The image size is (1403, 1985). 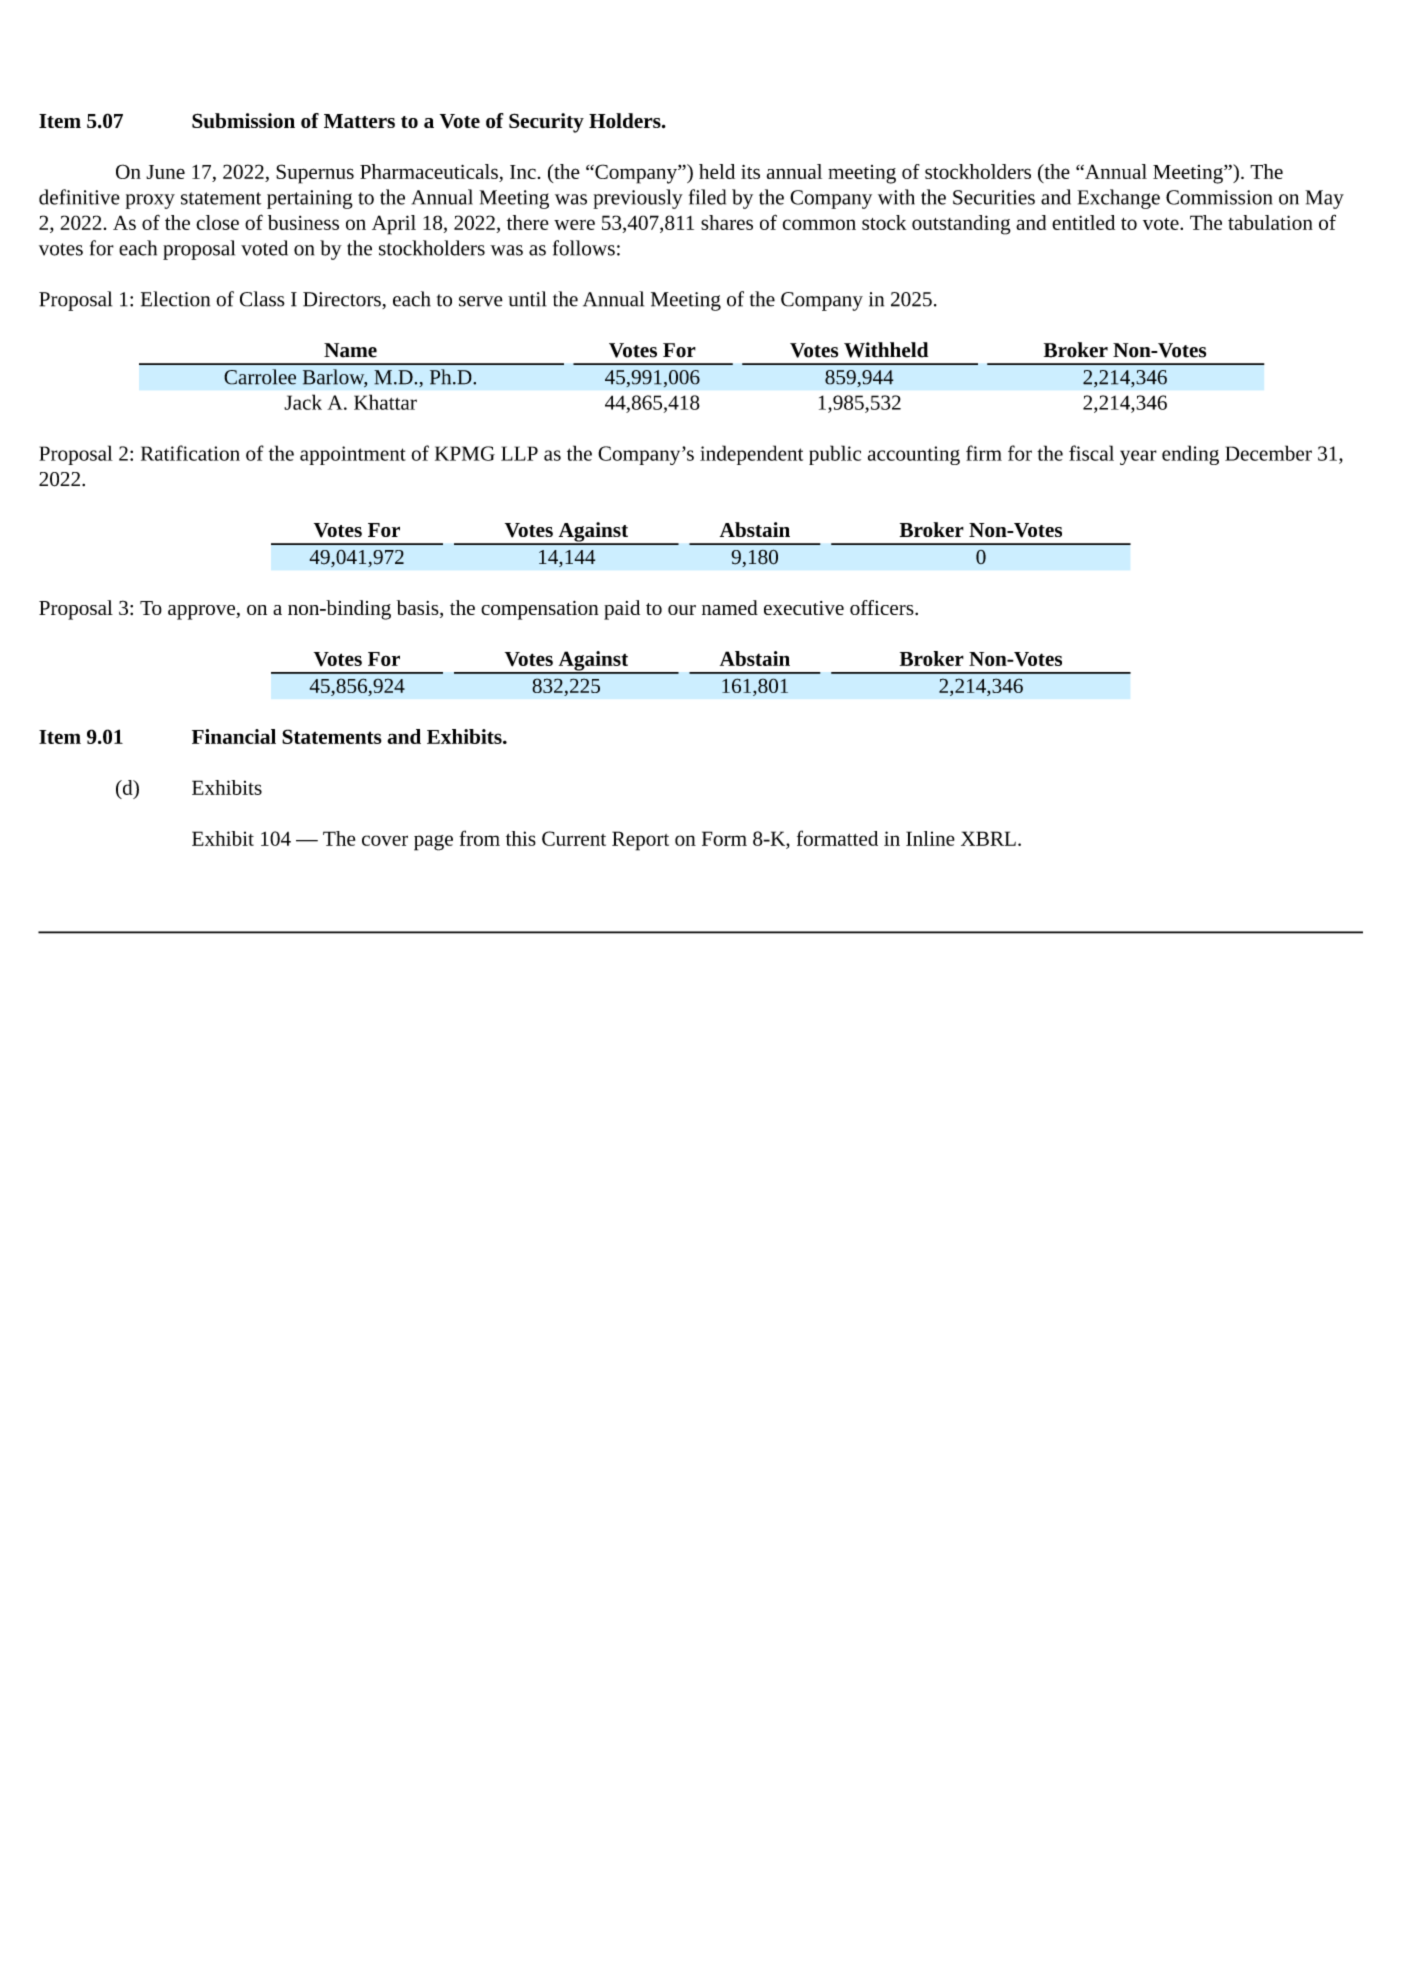 What do you see at coordinates (682, 610) in the screenshot?
I see `our` at bounding box center [682, 610].
